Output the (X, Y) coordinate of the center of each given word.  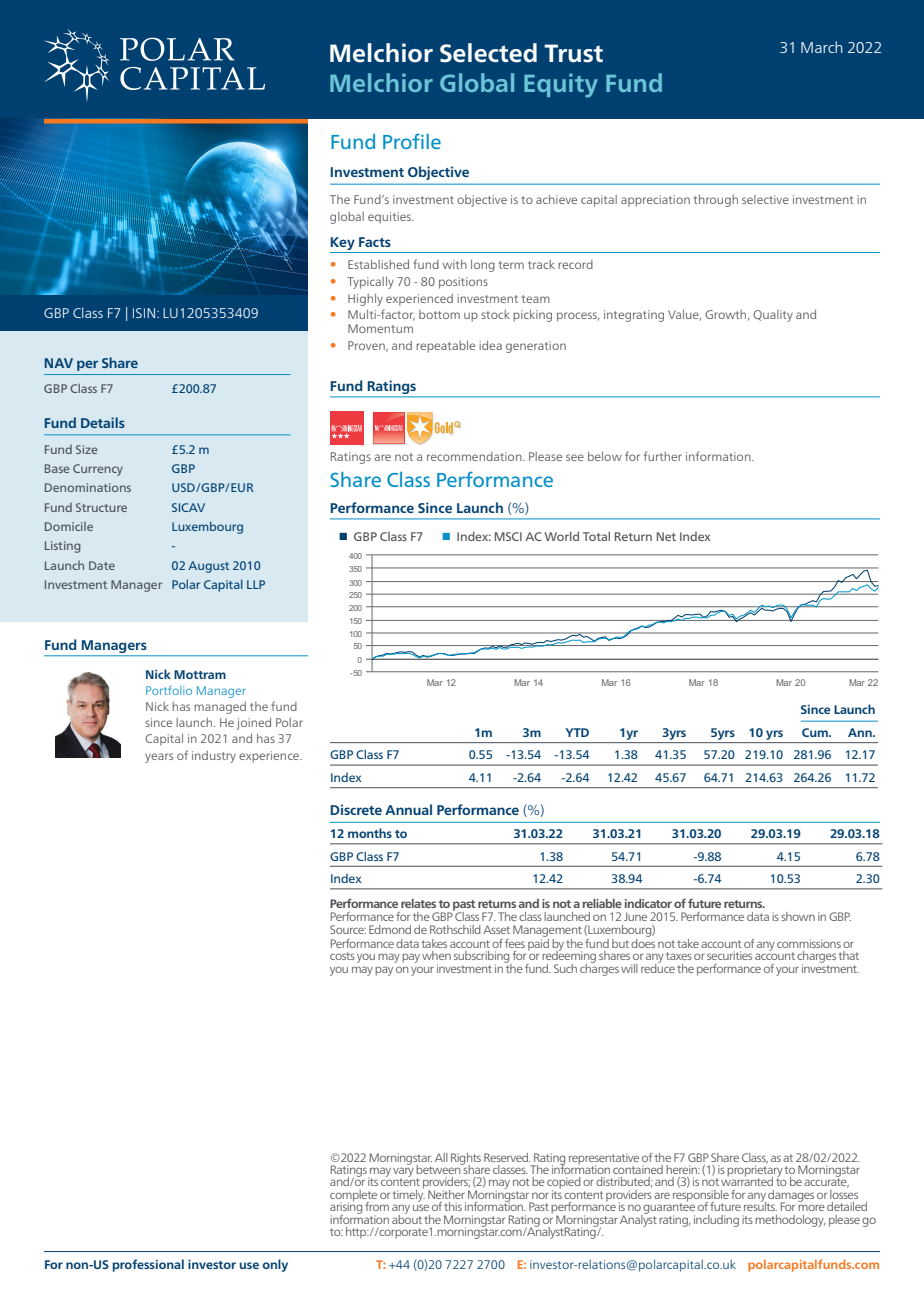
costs (342, 956)
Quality (773, 316)
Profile (412, 141)
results (760, 1205)
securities (729, 955)
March (822, 47)
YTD (577, 732)
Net (666, 536)
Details (103, 422)
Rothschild (455, 929)
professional (148, 1265)
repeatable (445, 347)
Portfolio (169, 690)
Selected (488, 53)
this (453, 1206)
